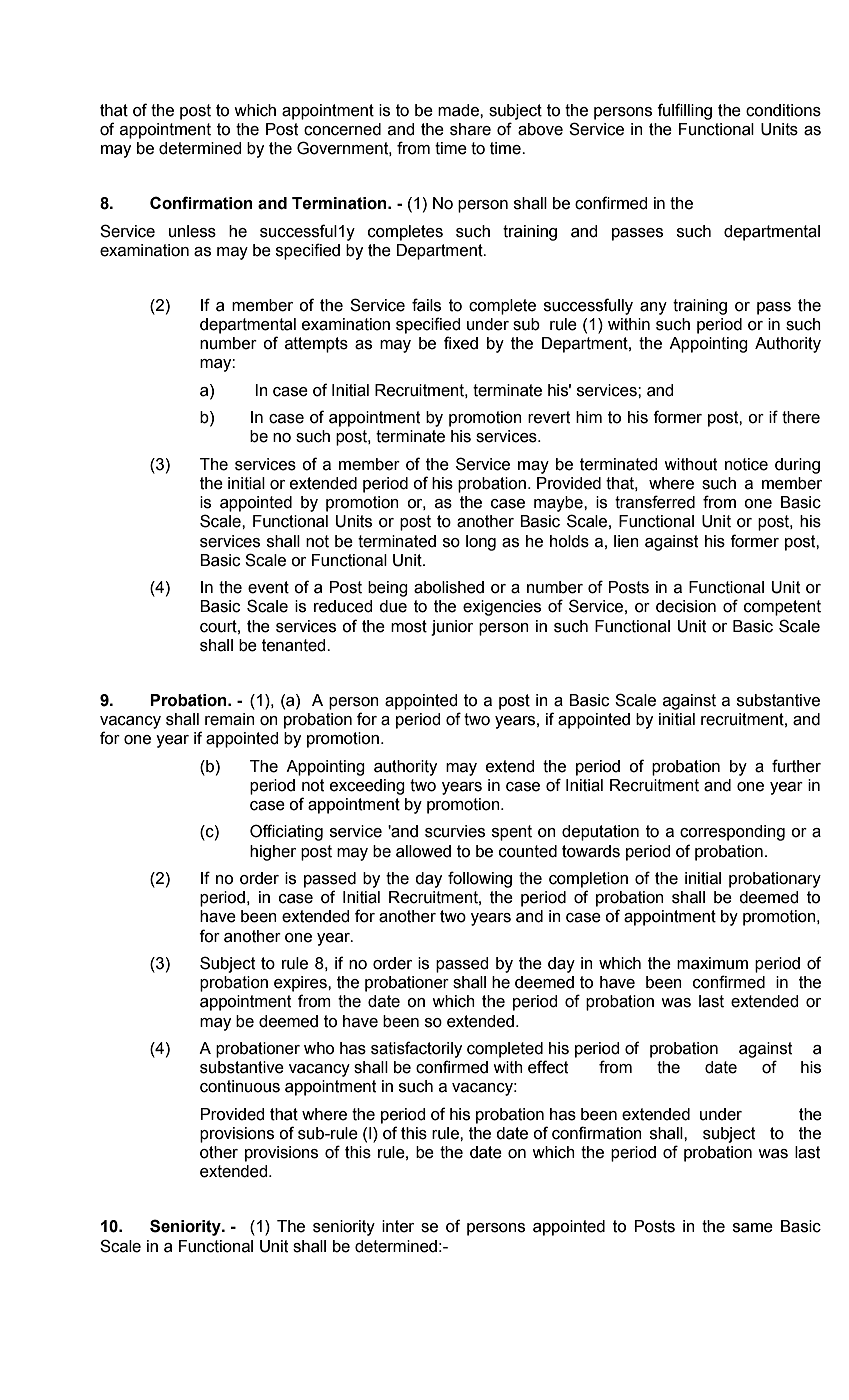 The width and height of the document is (849, 1400). What do you see at coordinates (316, 345) in the document?
I see `attempts` at bounding box center [316, 345].
